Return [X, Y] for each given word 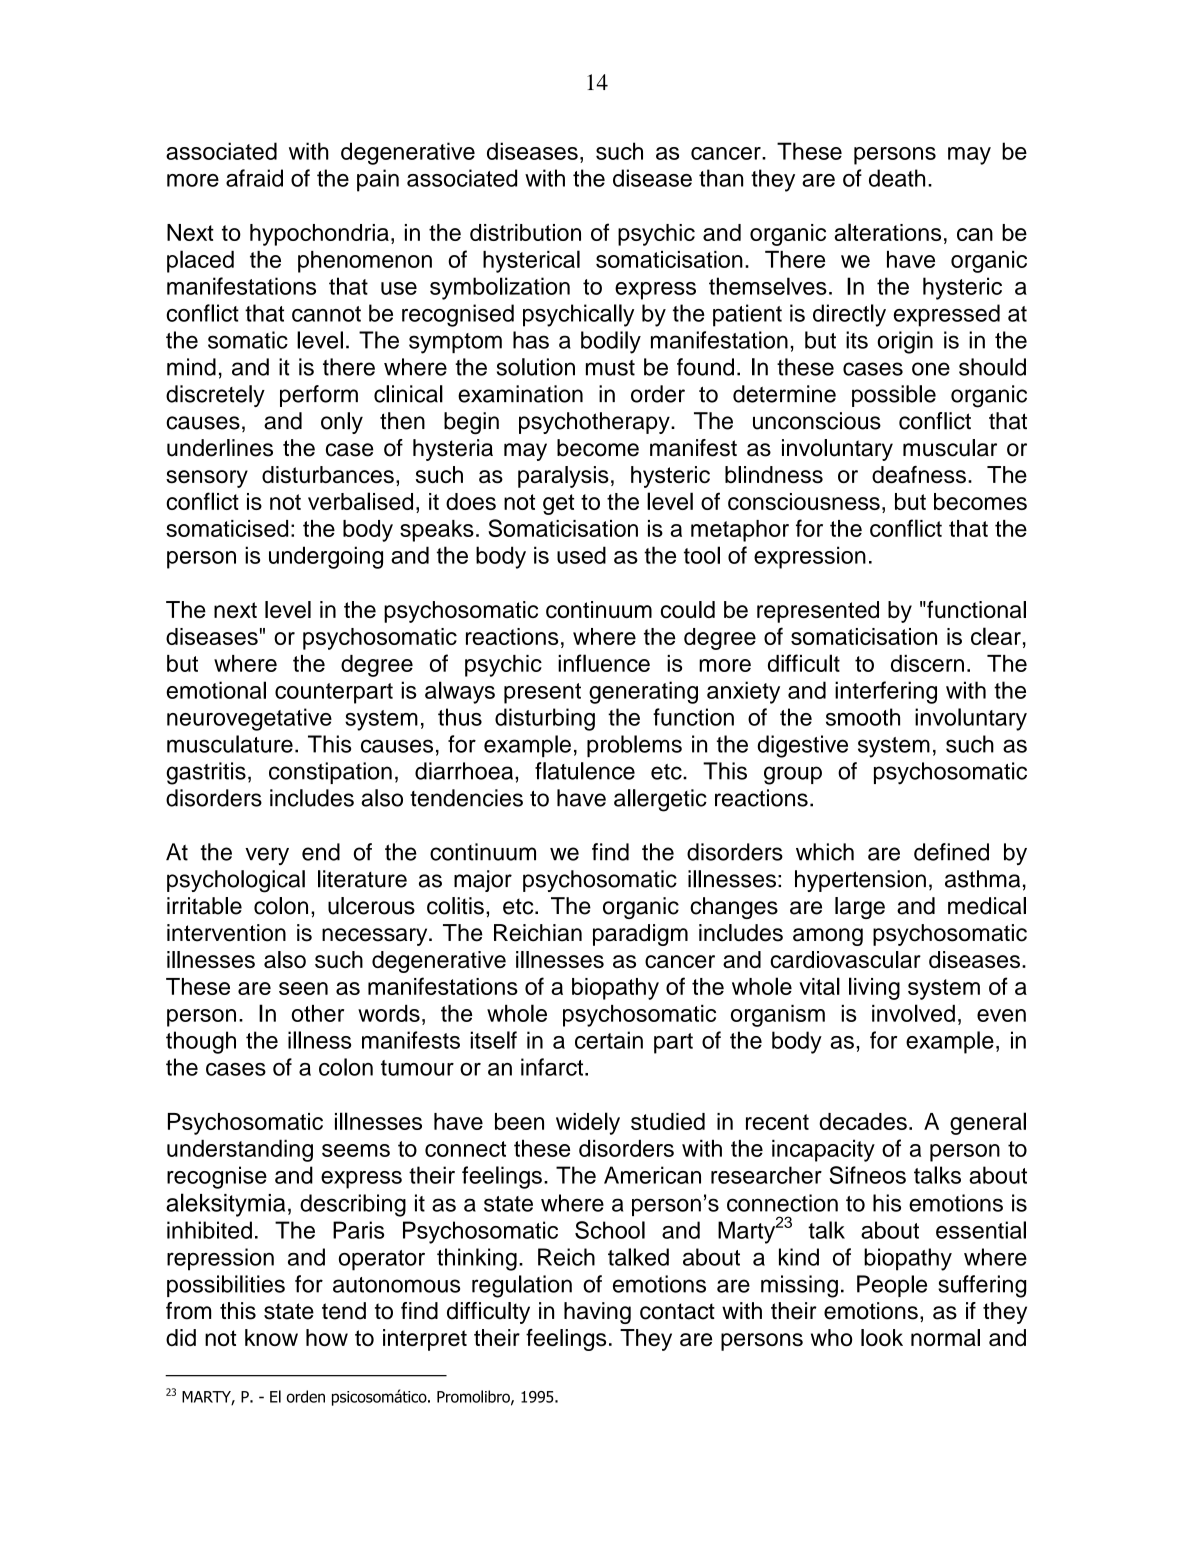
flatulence [585, 771]
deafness [919, 475]
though [201, 1042]
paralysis [563, 477]
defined [951, 852]
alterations [887, 232]
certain [609, 1040]
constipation [330, 773]
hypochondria [319, 235]
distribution [525, 232]
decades [863, 1121]
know [271, 1337]
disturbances [328, 475]
